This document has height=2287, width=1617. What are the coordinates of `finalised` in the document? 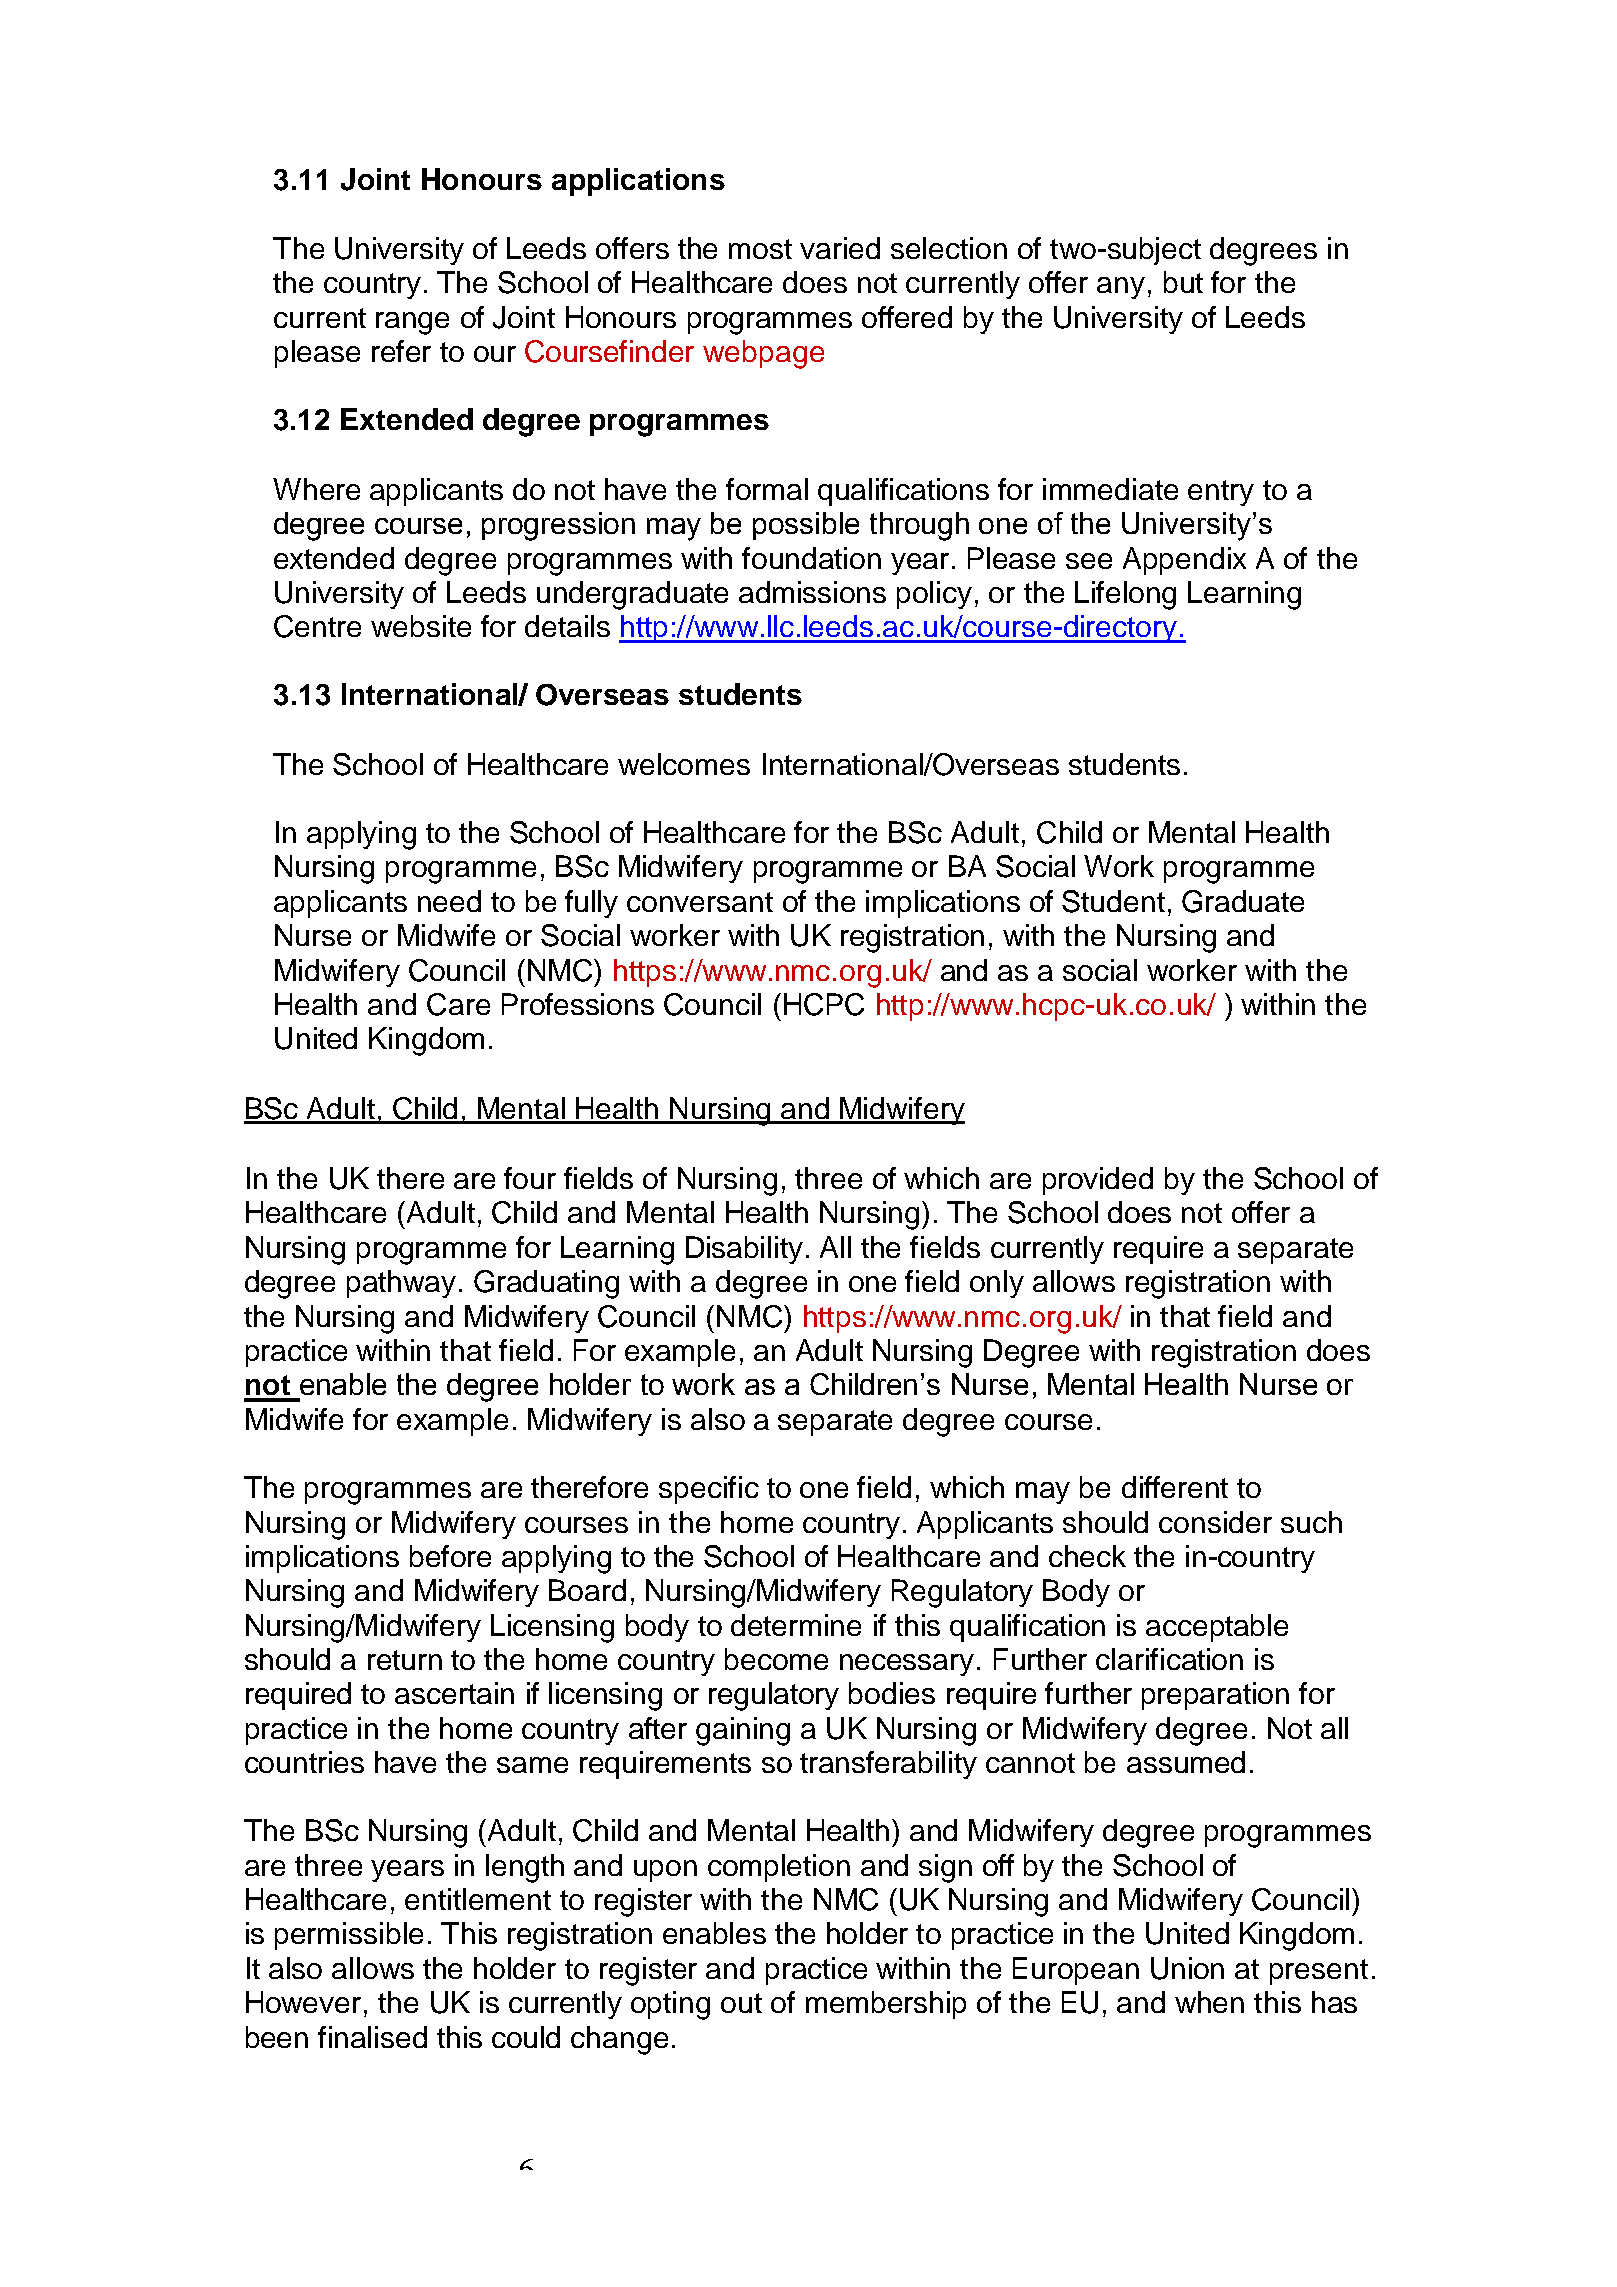 It's located at (372, 2037).
